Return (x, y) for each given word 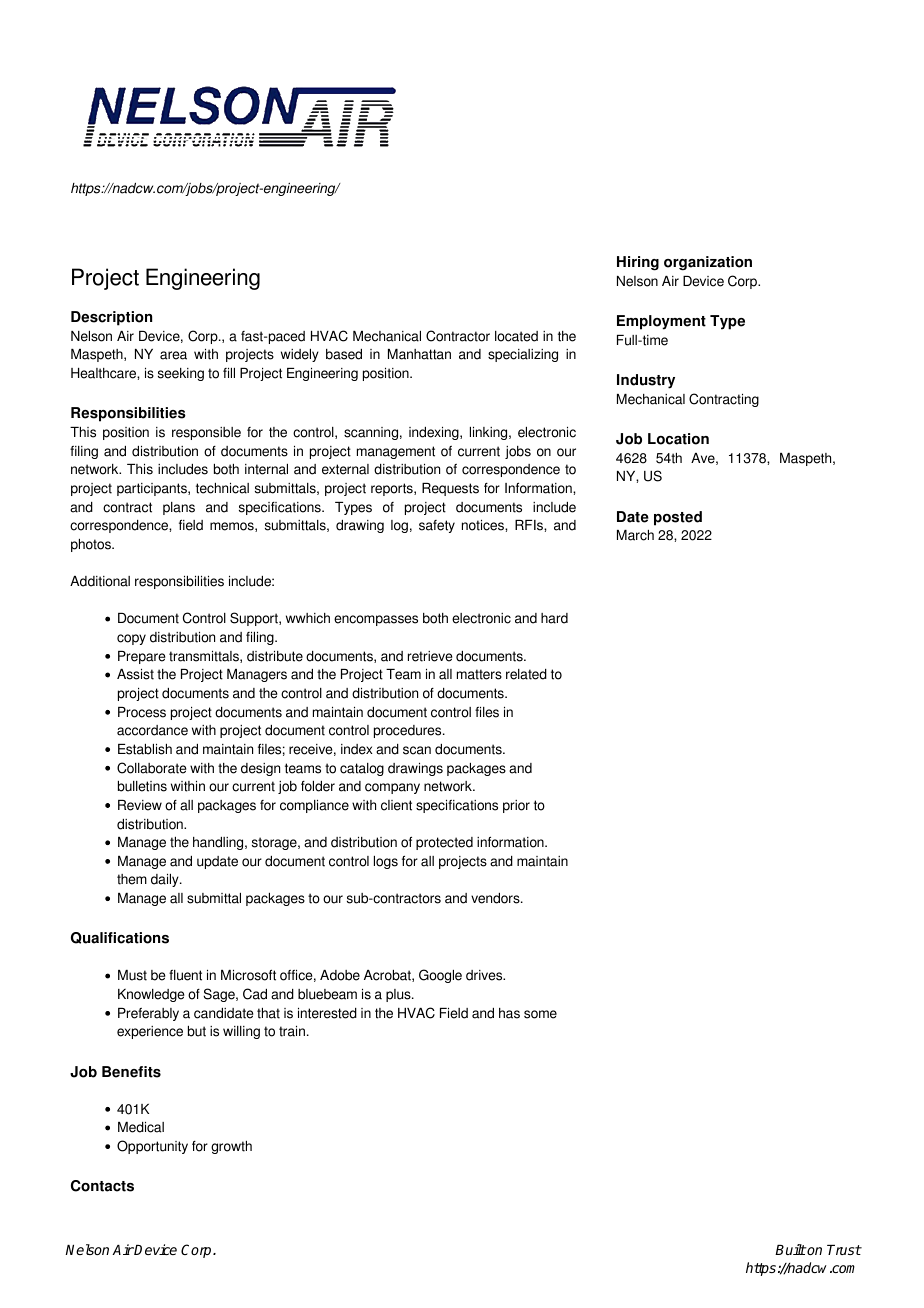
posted (678, 518)
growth (231, 1147)
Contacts (102, 1186)
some (540, 1014)
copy (131, 639)
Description (111, 318)
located (516, 336)
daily (166, 880)
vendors (496, 898)
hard (554, 618)
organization (708, 263)
